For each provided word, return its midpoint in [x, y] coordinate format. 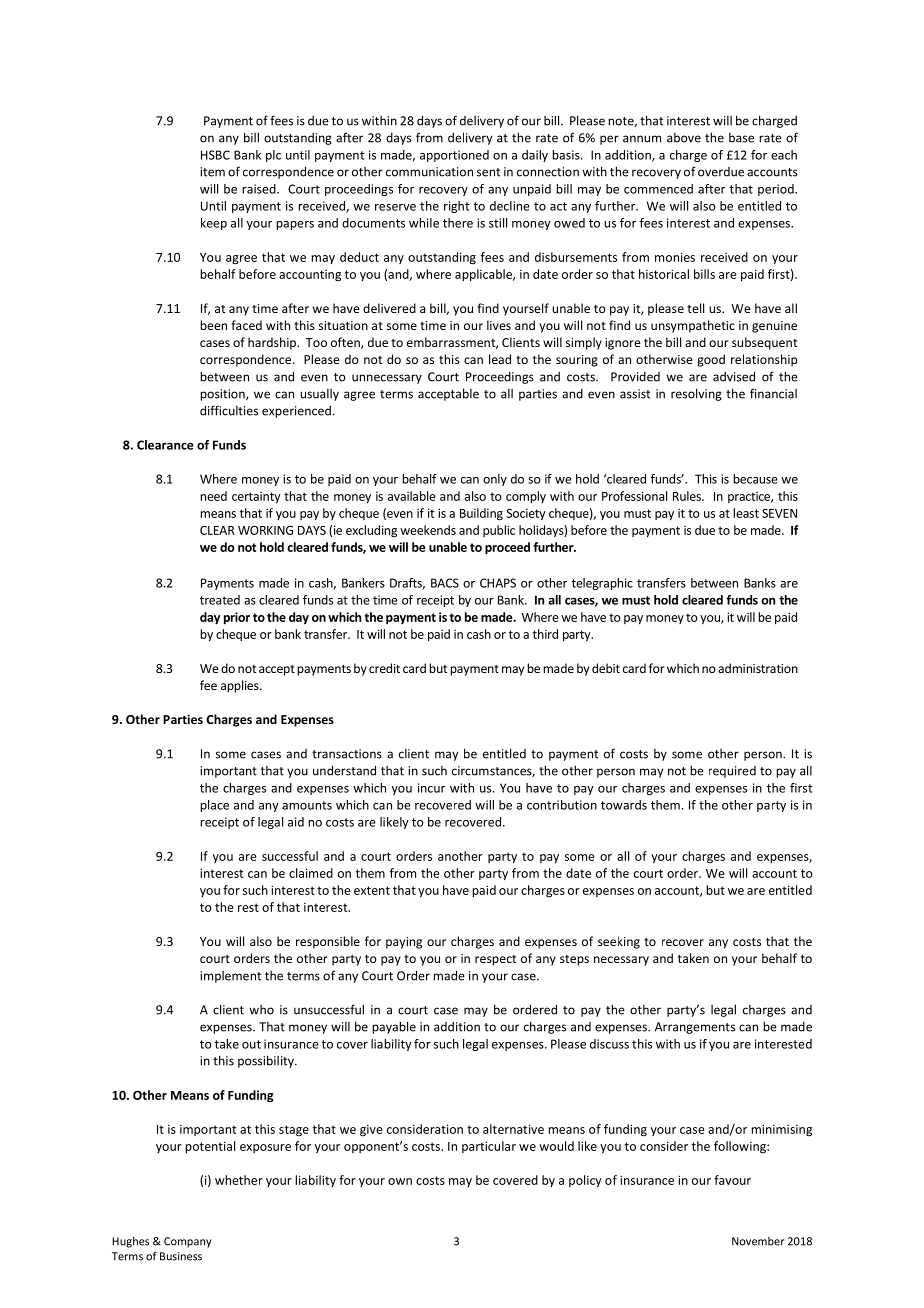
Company [188, 1242]
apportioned [454, 156]
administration [758, 668]
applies [241, 686]
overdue [721, 172]
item [212, 172]
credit [384, 668]
